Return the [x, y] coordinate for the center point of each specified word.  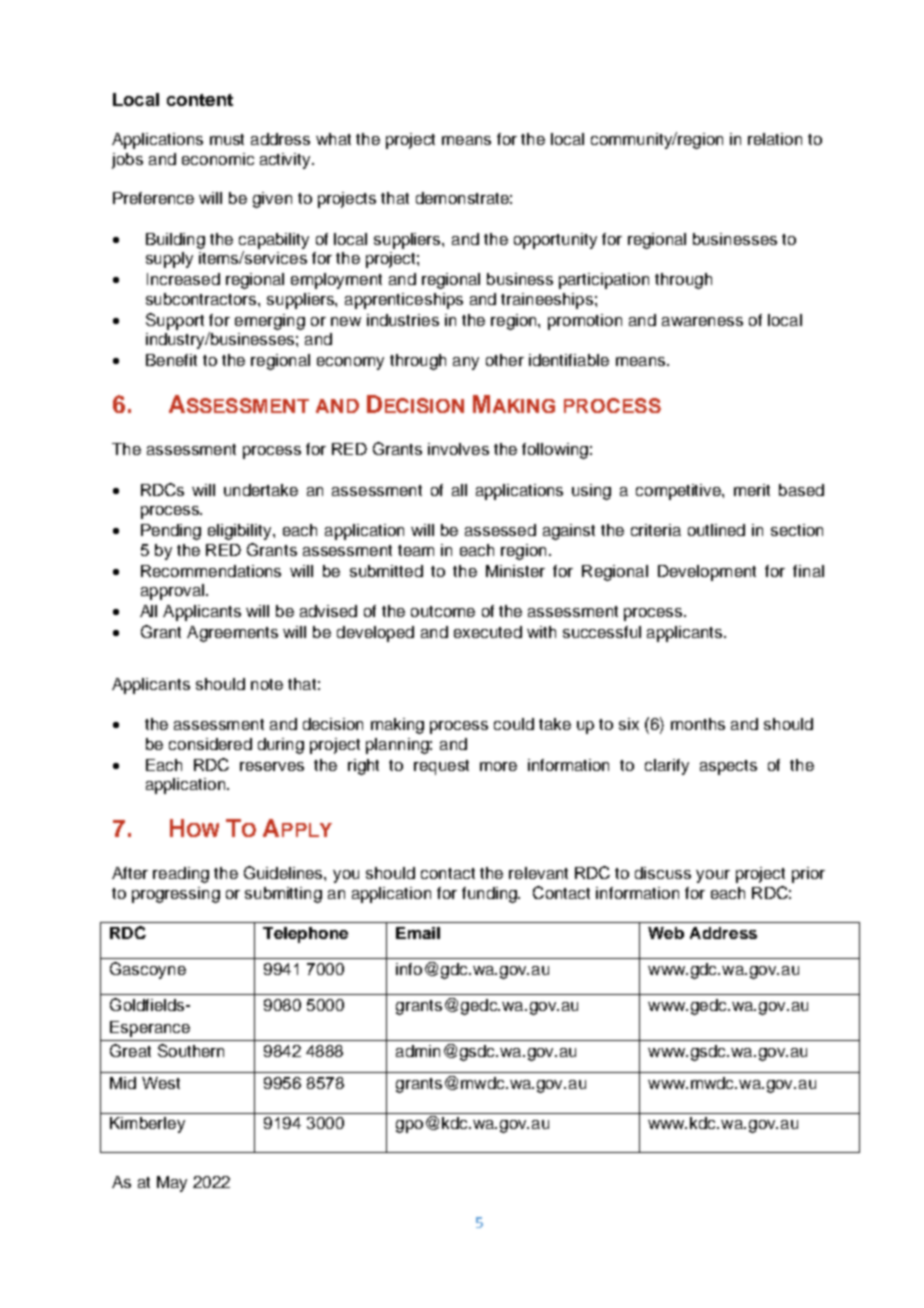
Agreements [232, 634]
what [333, 139]
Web [666, 933]
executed [488, 632]
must [227, 139]
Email [418, 933]
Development [707, 573]
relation [775, 139]
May [172, 1184]
